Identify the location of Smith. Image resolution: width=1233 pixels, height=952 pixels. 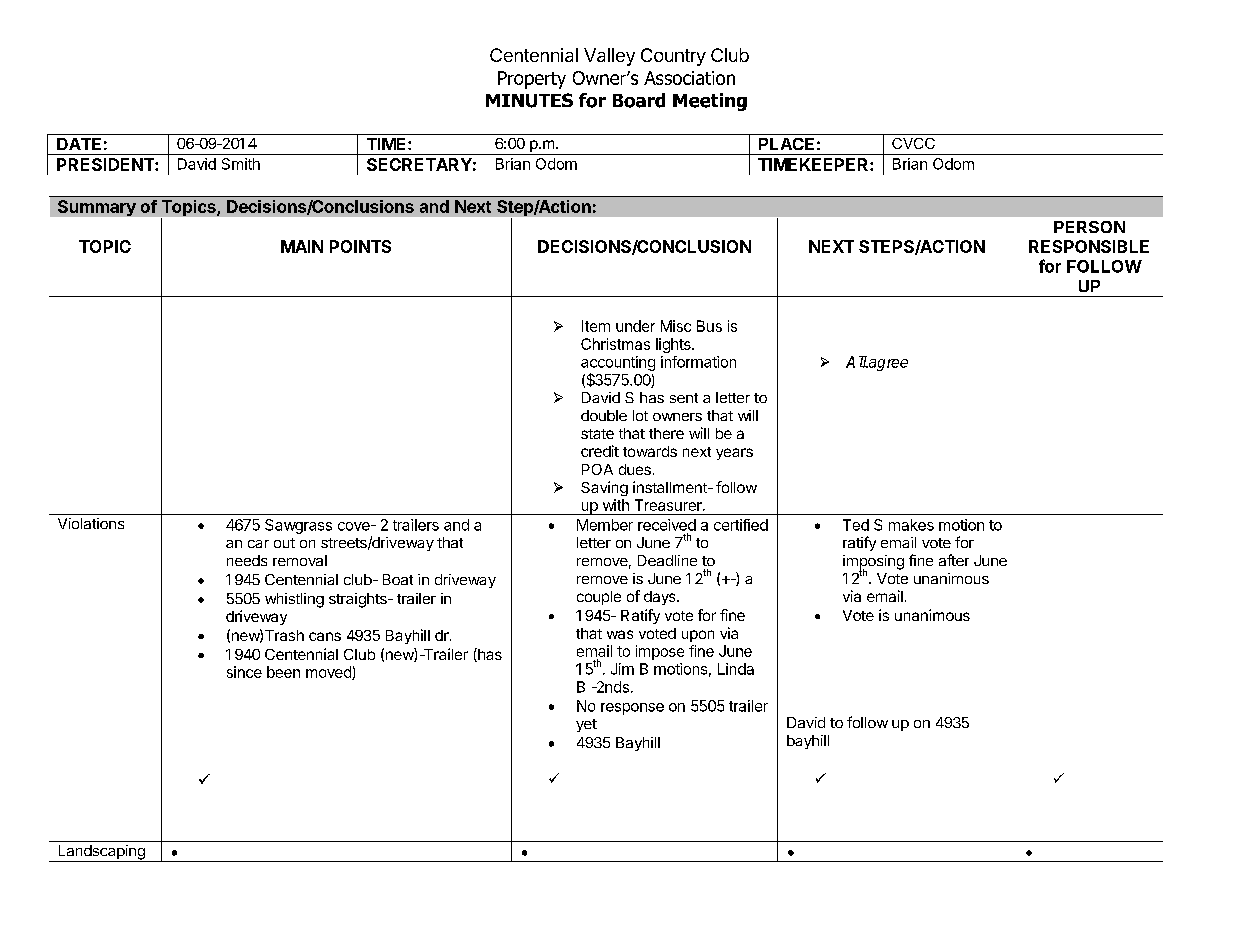
(241, 164).
